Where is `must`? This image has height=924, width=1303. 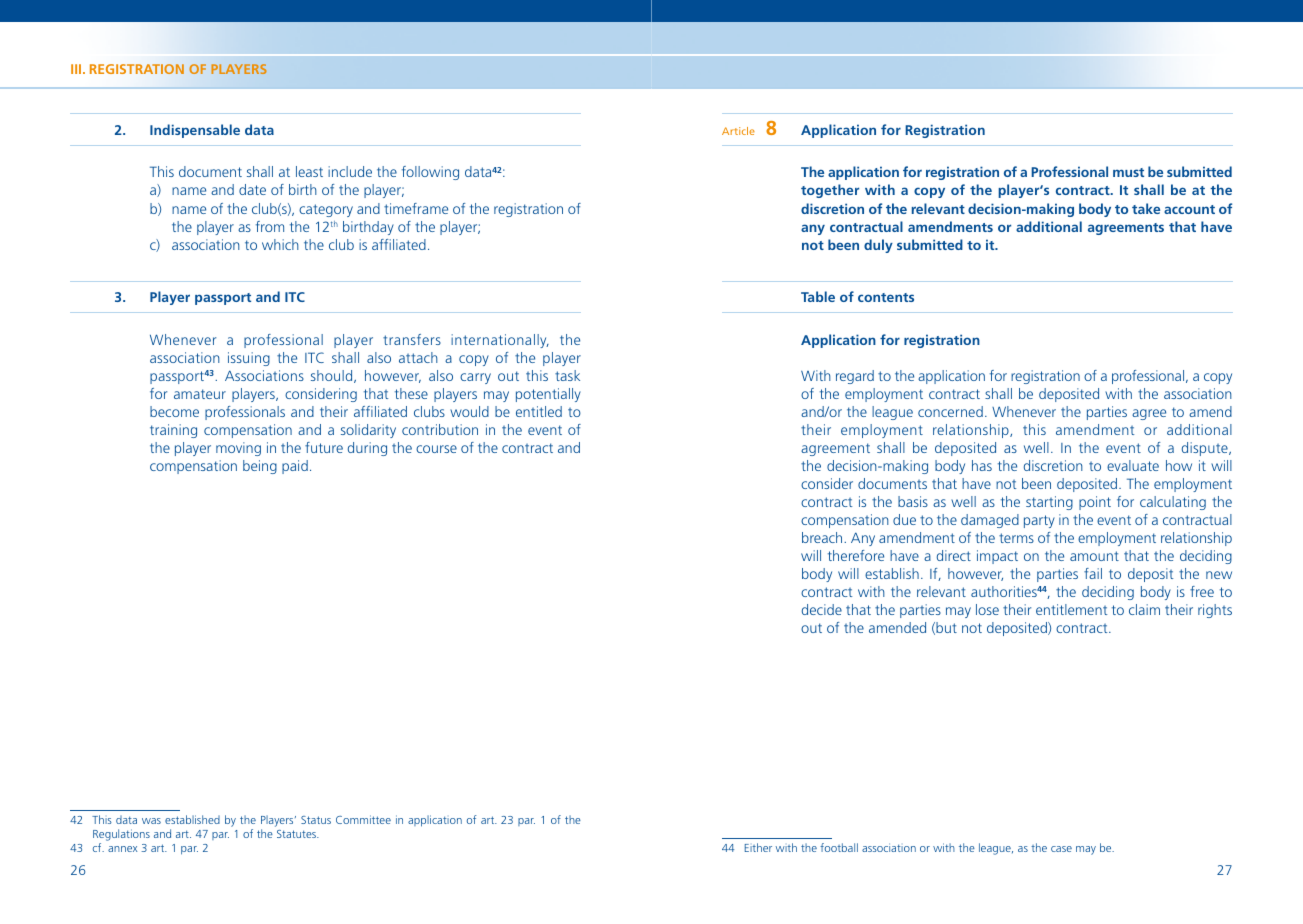
must is located at coordinates (1128, 172).
